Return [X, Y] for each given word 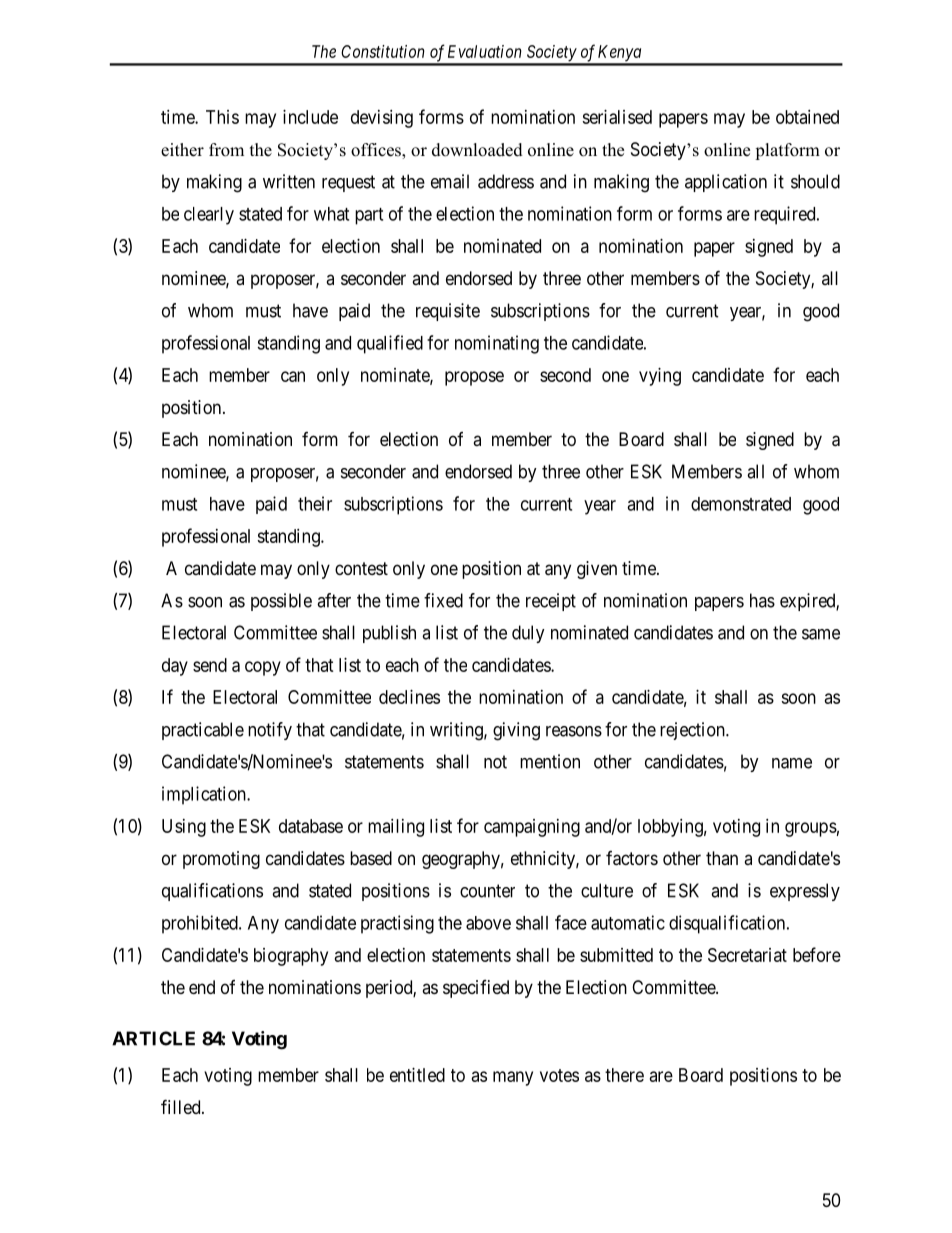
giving [516, 731]
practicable [203, 731]
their [315, 503]
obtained [807, 117]
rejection [693, 731]
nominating [497, 344]
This [222, 117]
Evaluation [484, 51]
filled [182, 1106]
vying [660, 377]
